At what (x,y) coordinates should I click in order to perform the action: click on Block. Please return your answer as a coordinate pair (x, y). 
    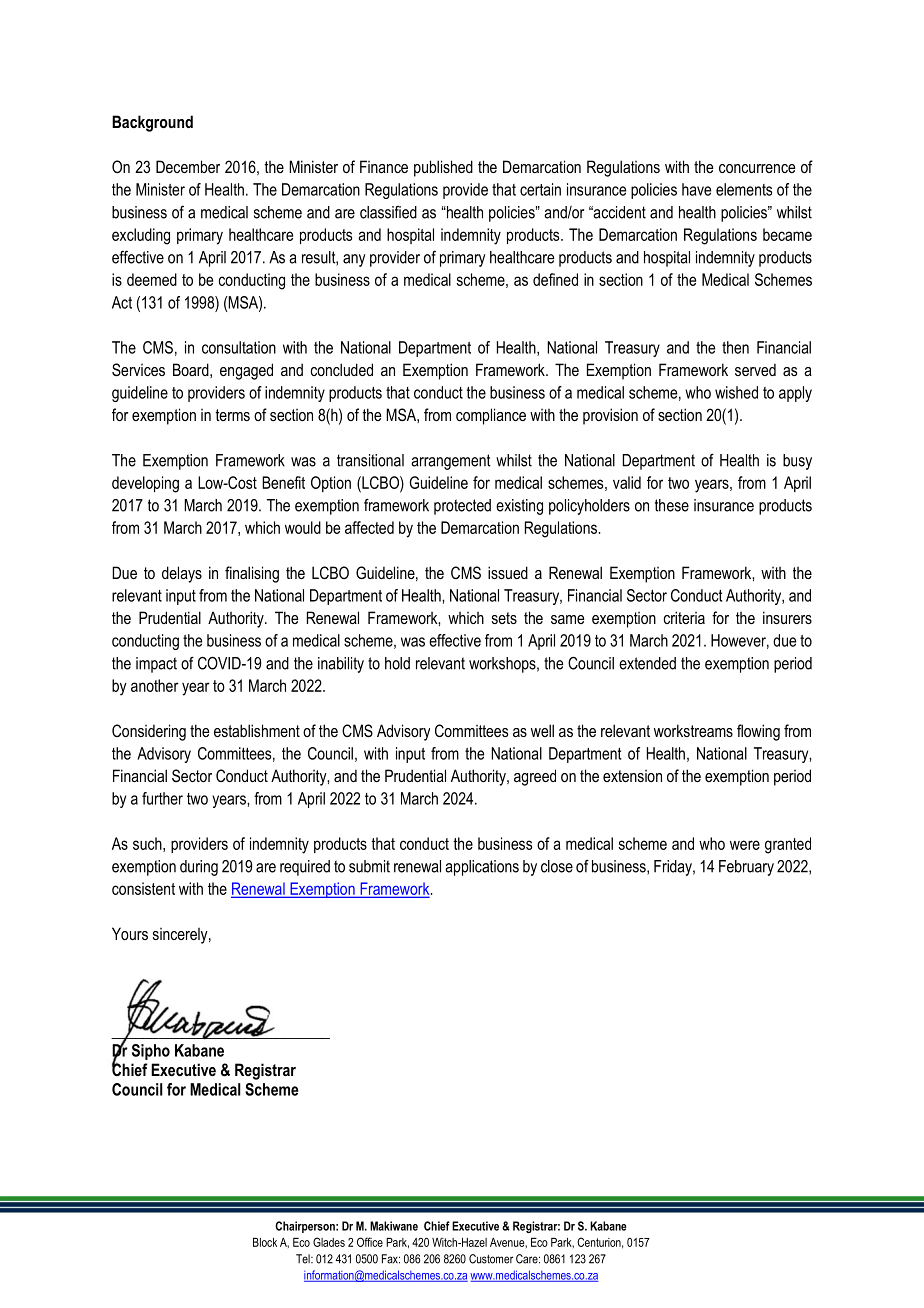
    Looking at the image, I should click on (265, 1242).
